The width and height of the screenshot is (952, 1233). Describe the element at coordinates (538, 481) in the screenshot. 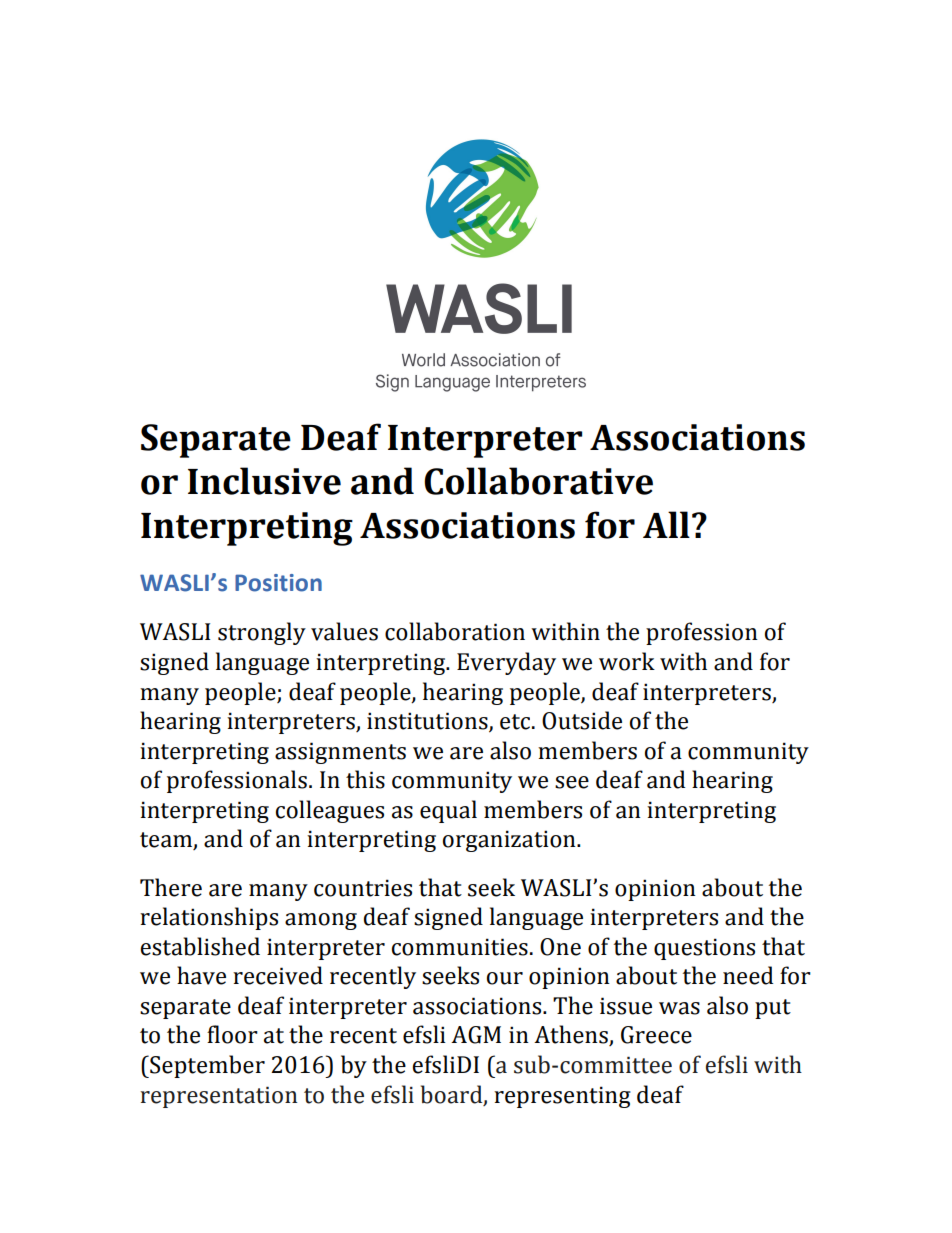

I see `Collaborative` at that location.
